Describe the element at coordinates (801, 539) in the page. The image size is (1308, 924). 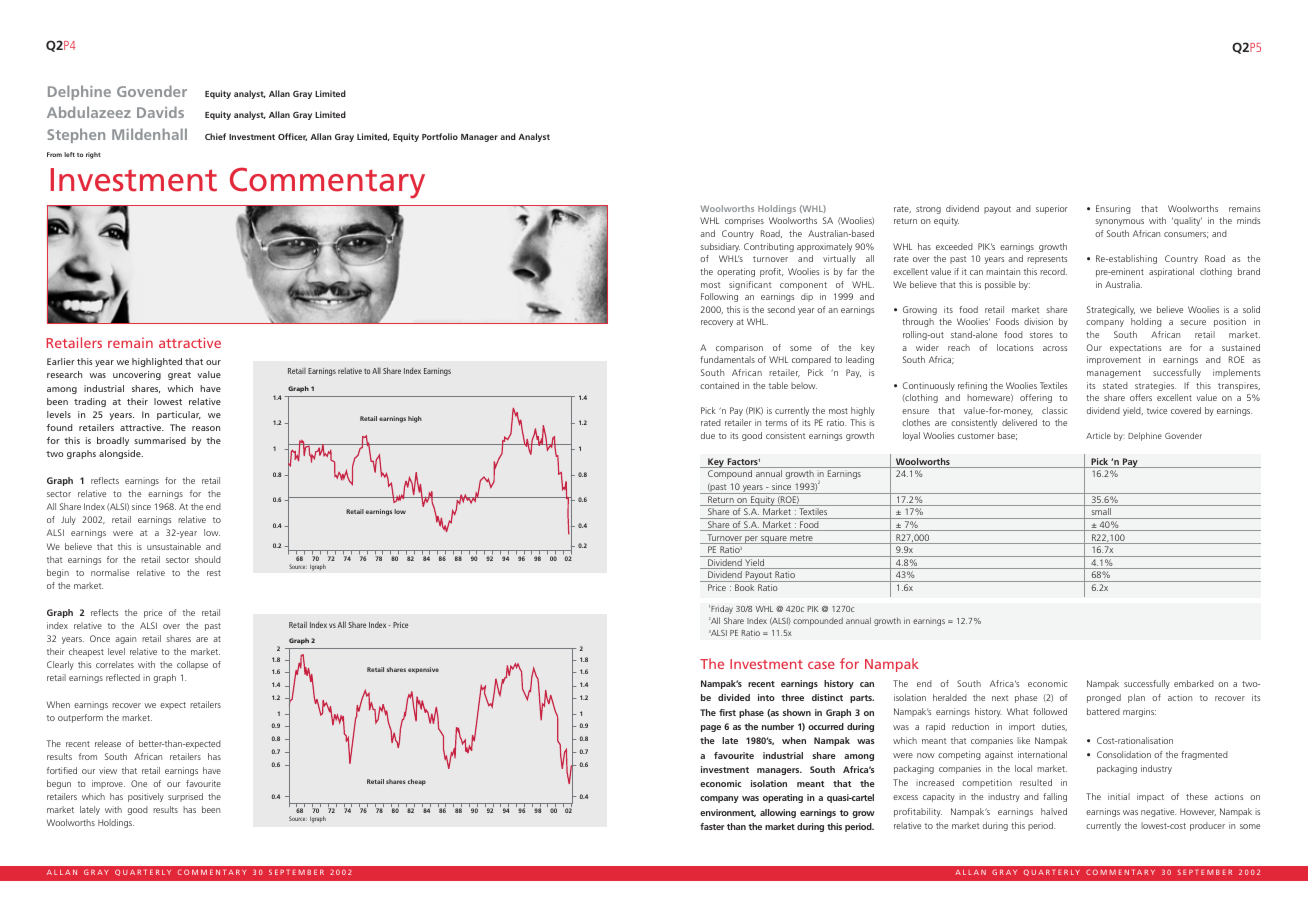
I see `metre` at that location.
